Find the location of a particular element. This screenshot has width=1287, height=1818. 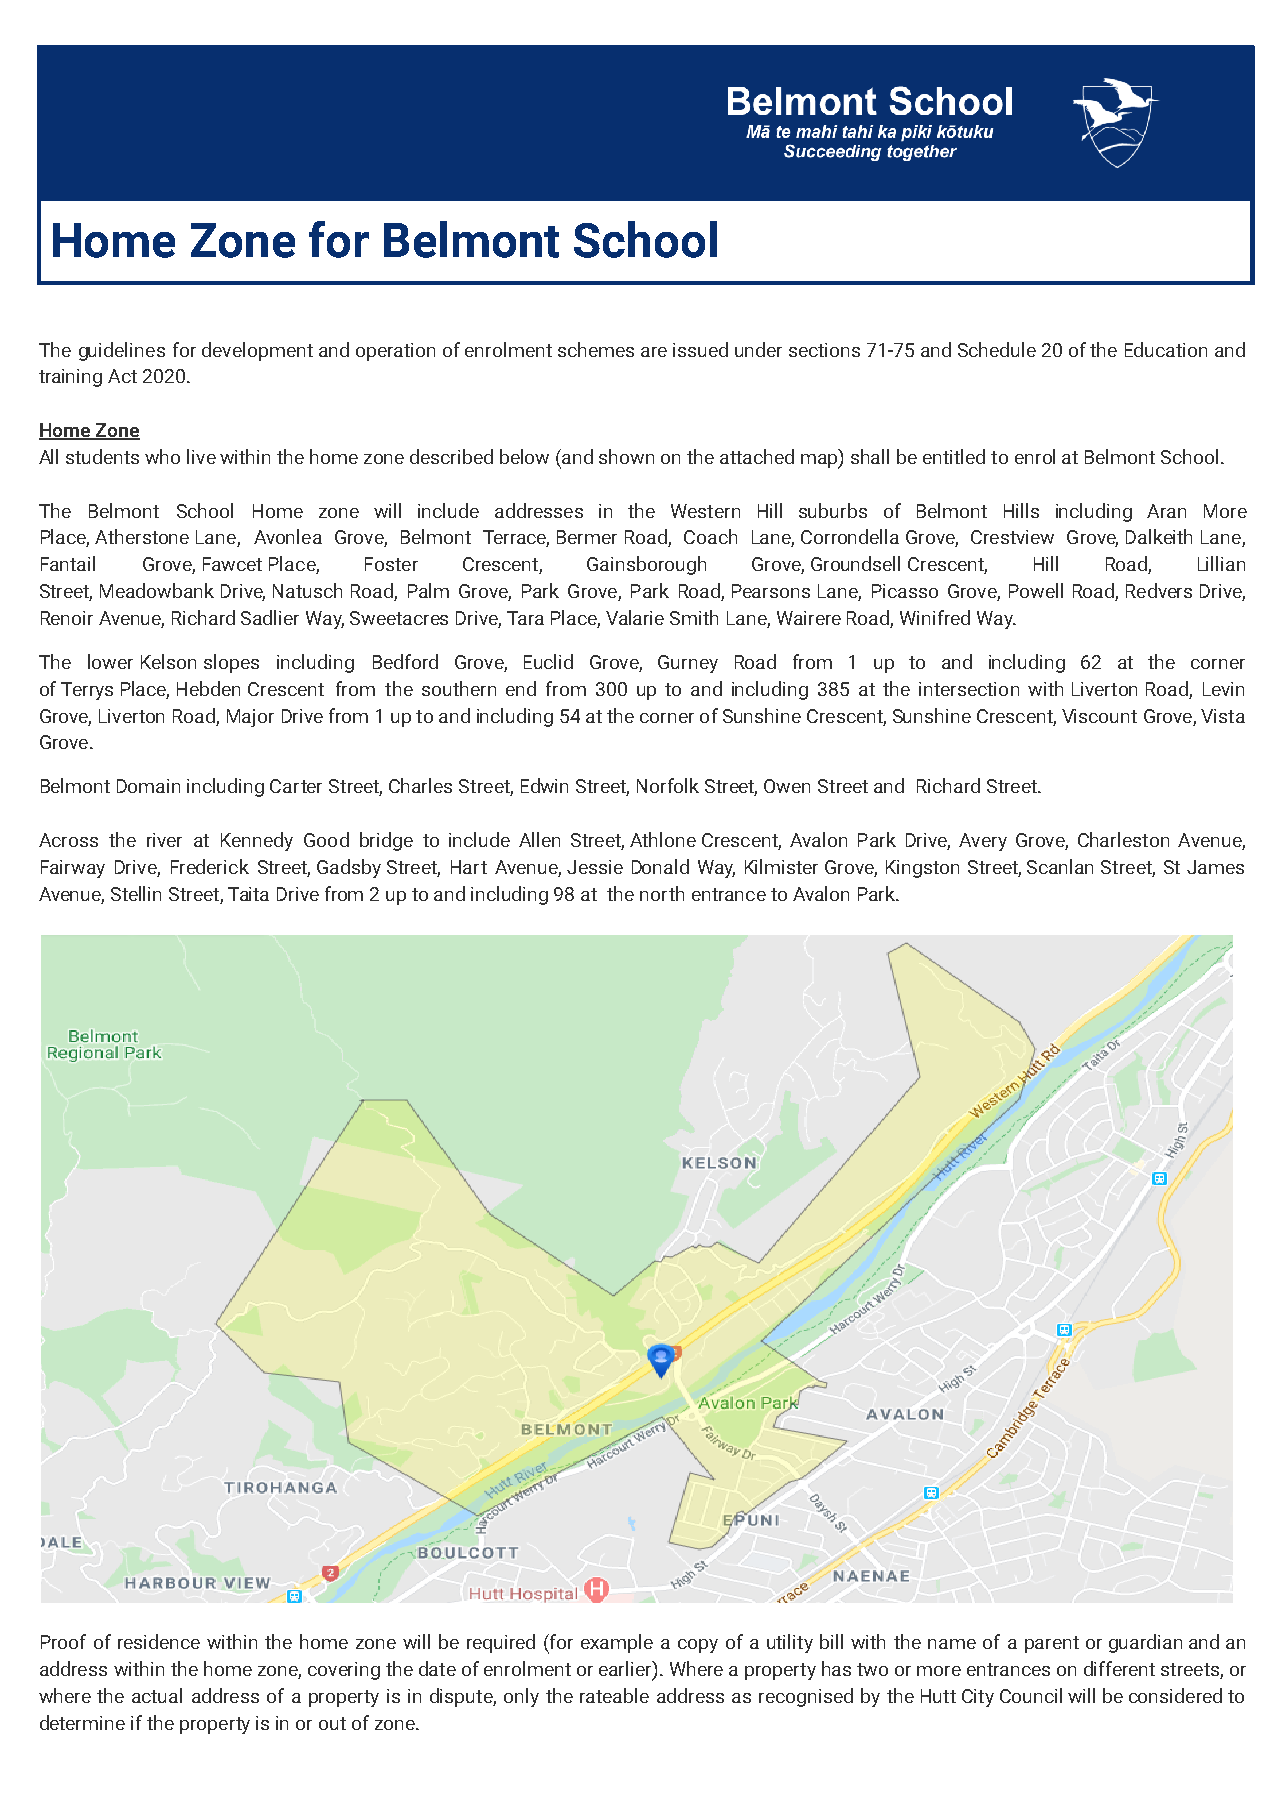

actual is located at coordinates (157, 1695).
